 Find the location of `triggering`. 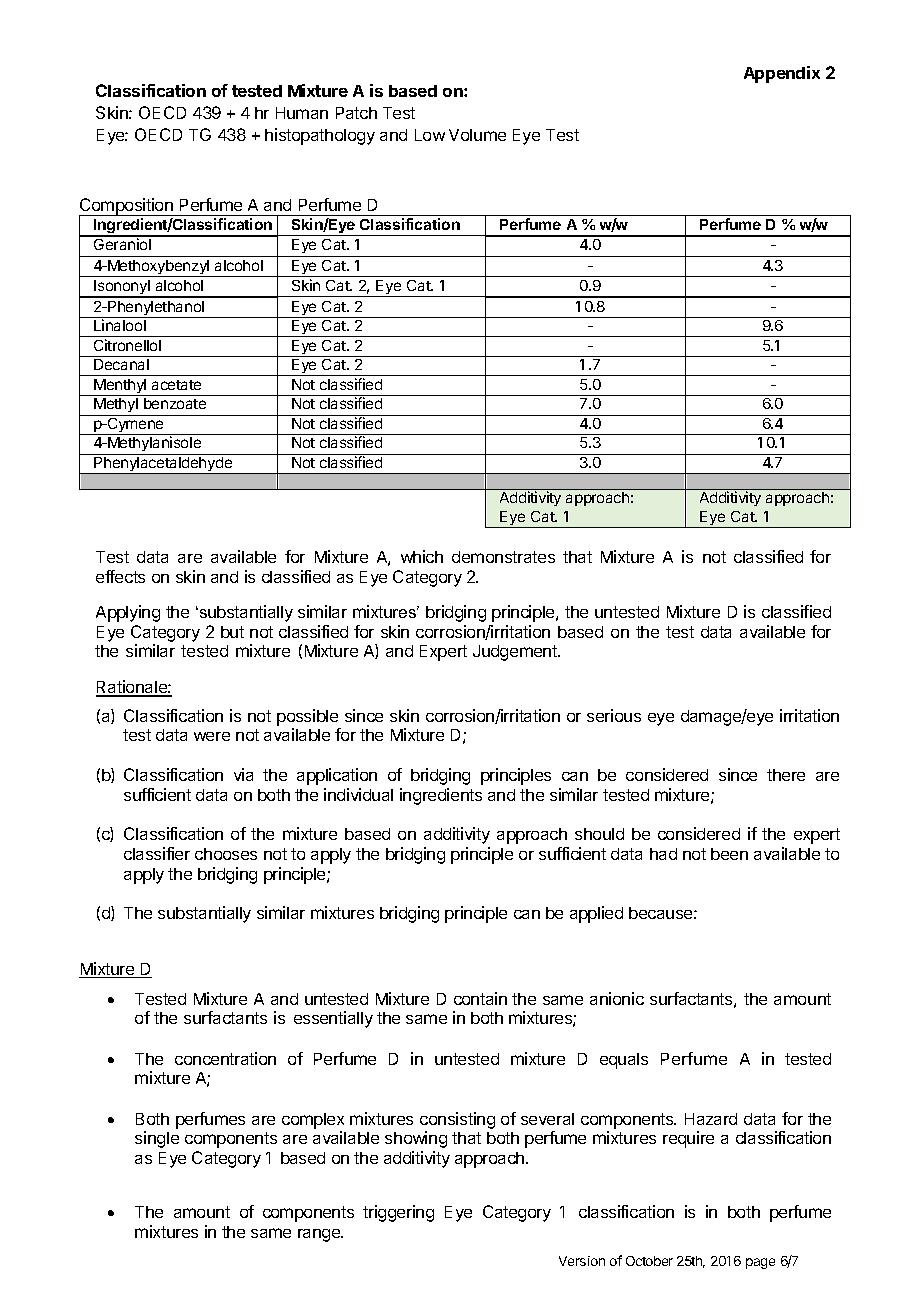

triggering is located at coordinates (398, 1213).
